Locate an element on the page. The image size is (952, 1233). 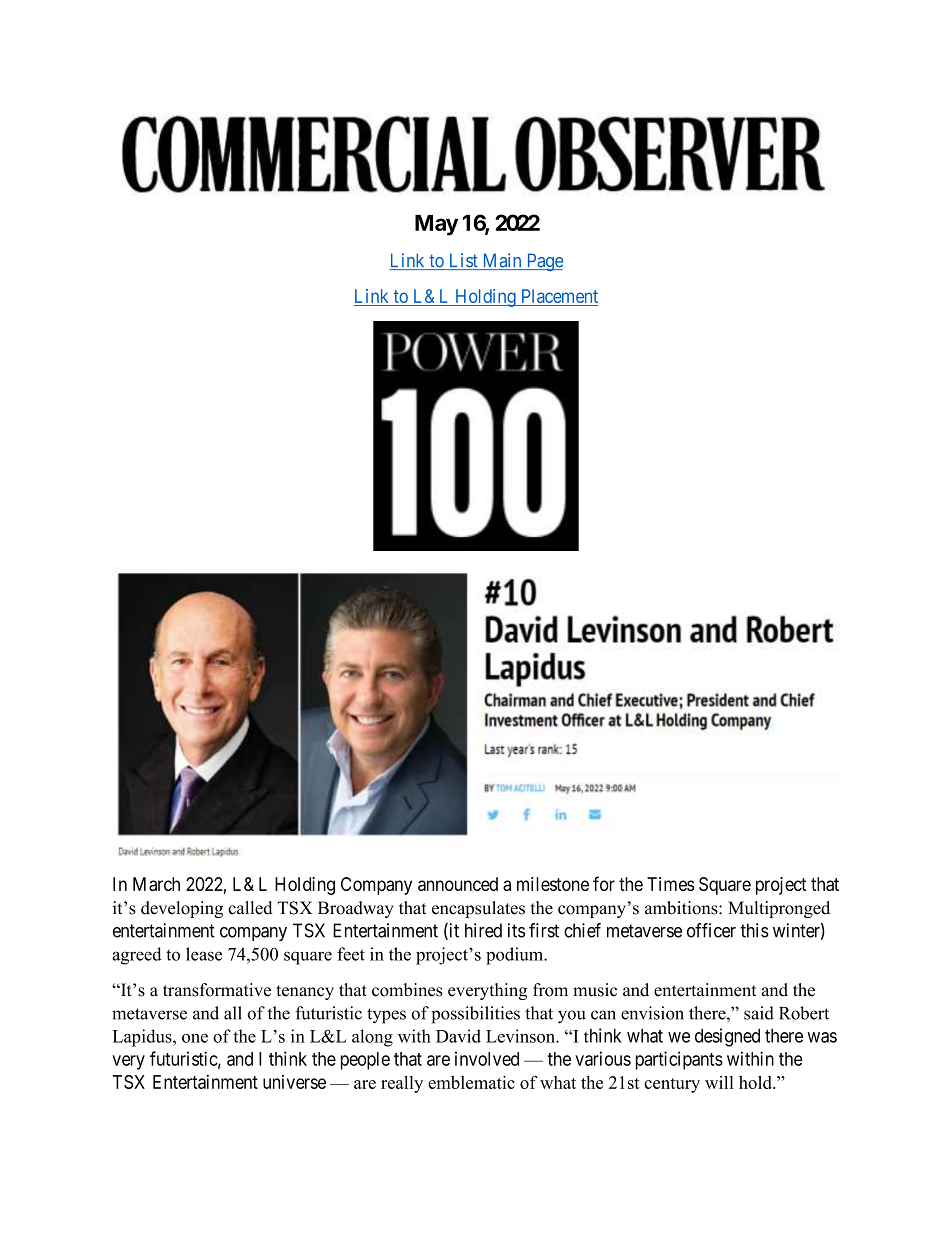
universe is located at coordinates (294, 1082).
